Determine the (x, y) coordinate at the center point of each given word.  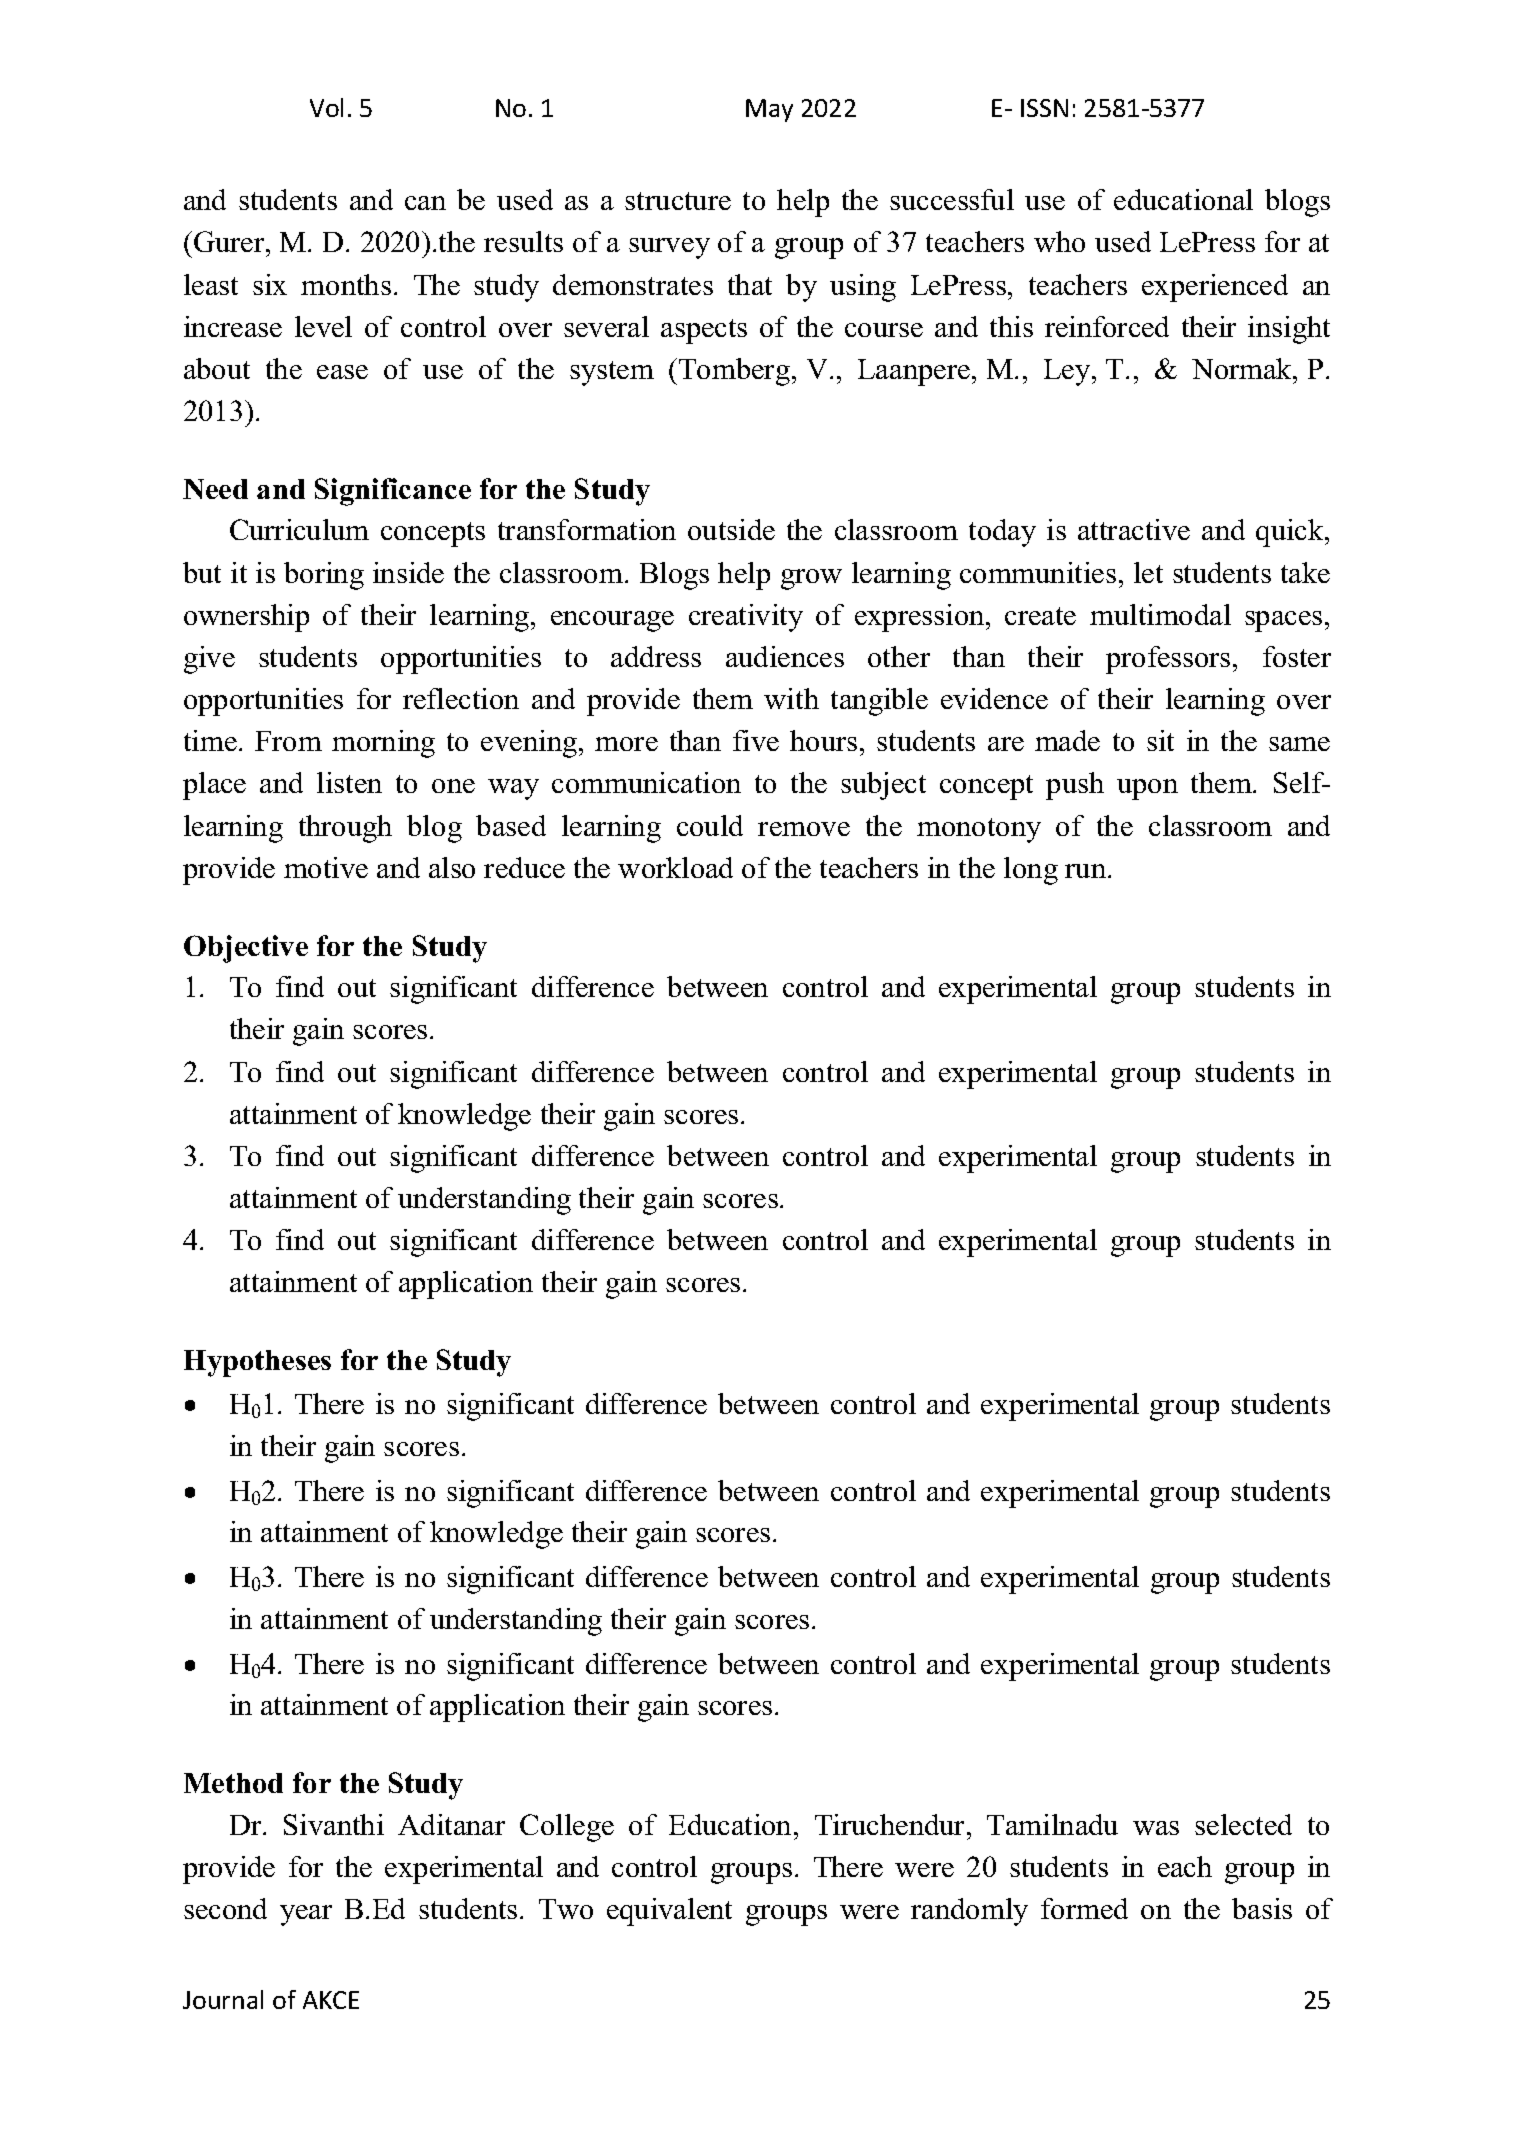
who (1059, 241)
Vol (326, 107)
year (306, 1915)
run (1087, 871)
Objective (246, 949)
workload (675, 867)
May (769, 110)
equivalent (669, 1912)
